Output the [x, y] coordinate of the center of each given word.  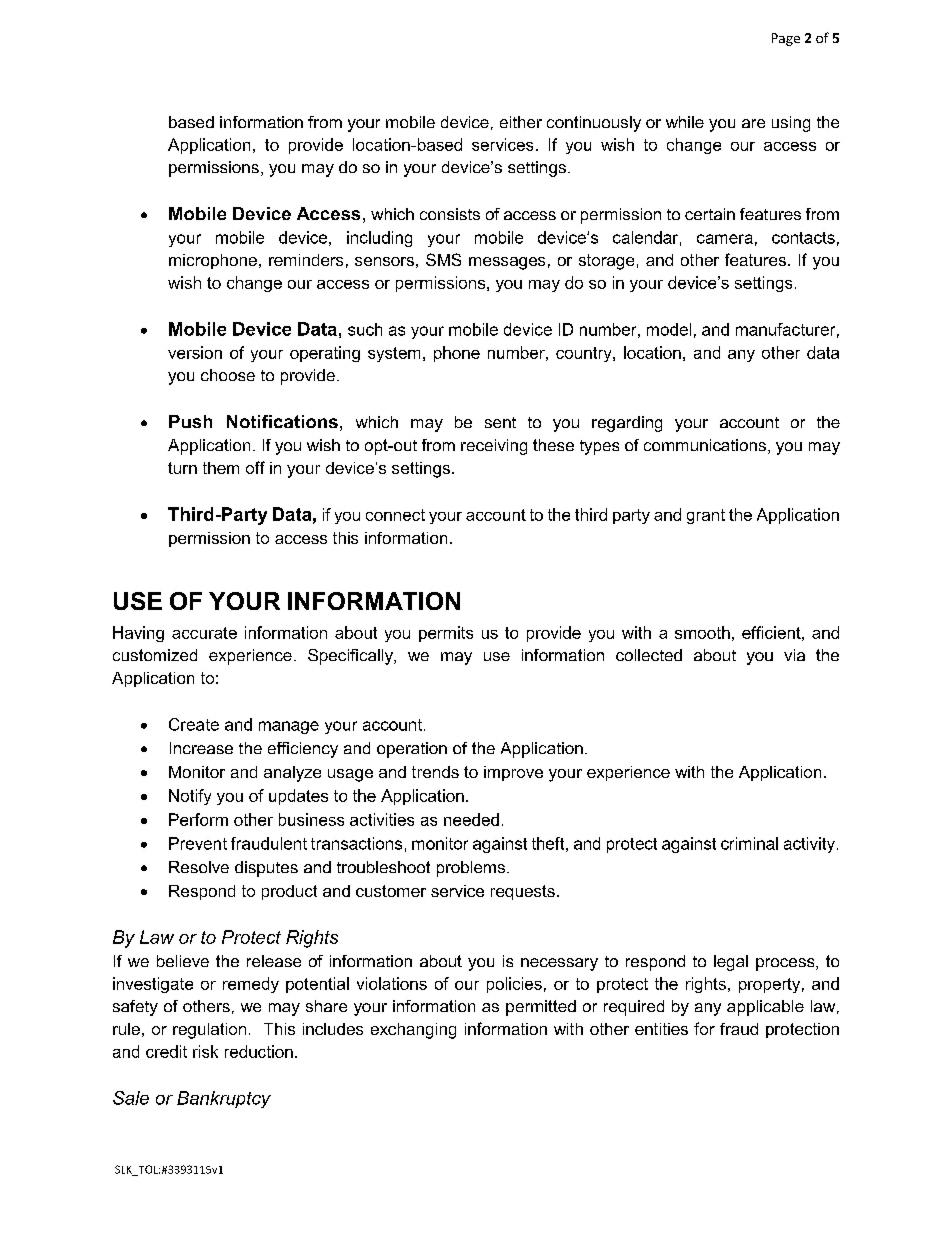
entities [661, 1029]
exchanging [413, 1031]
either [521, 122]
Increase [201, 748]
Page [786, 39]
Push [190, 421]
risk [205, 1051]
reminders [306, 260]
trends [435, 772]
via [794, 655]
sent [500, 422]
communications [705, 445]
